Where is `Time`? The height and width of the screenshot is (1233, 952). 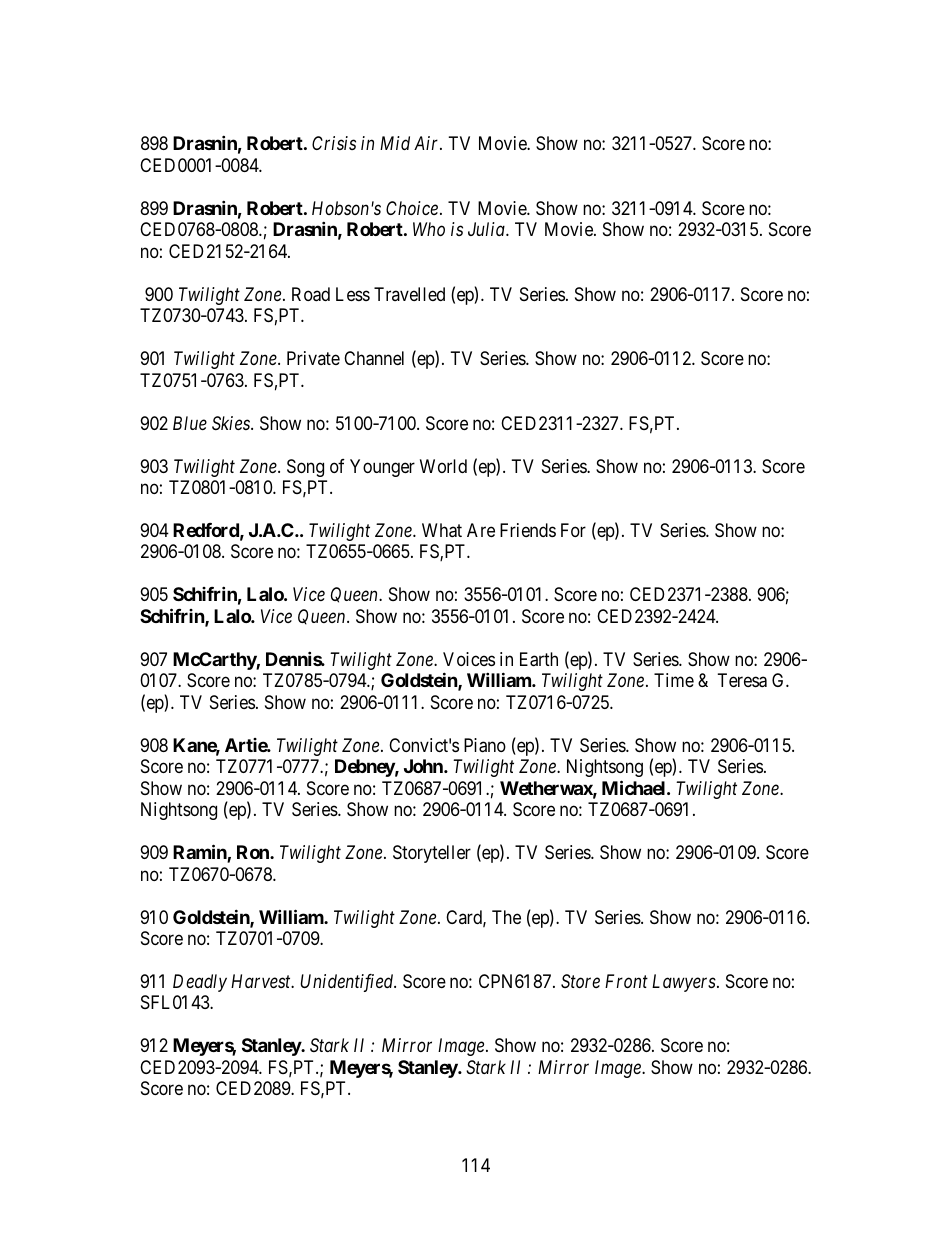
Time is located at coordinates (674, 680).
